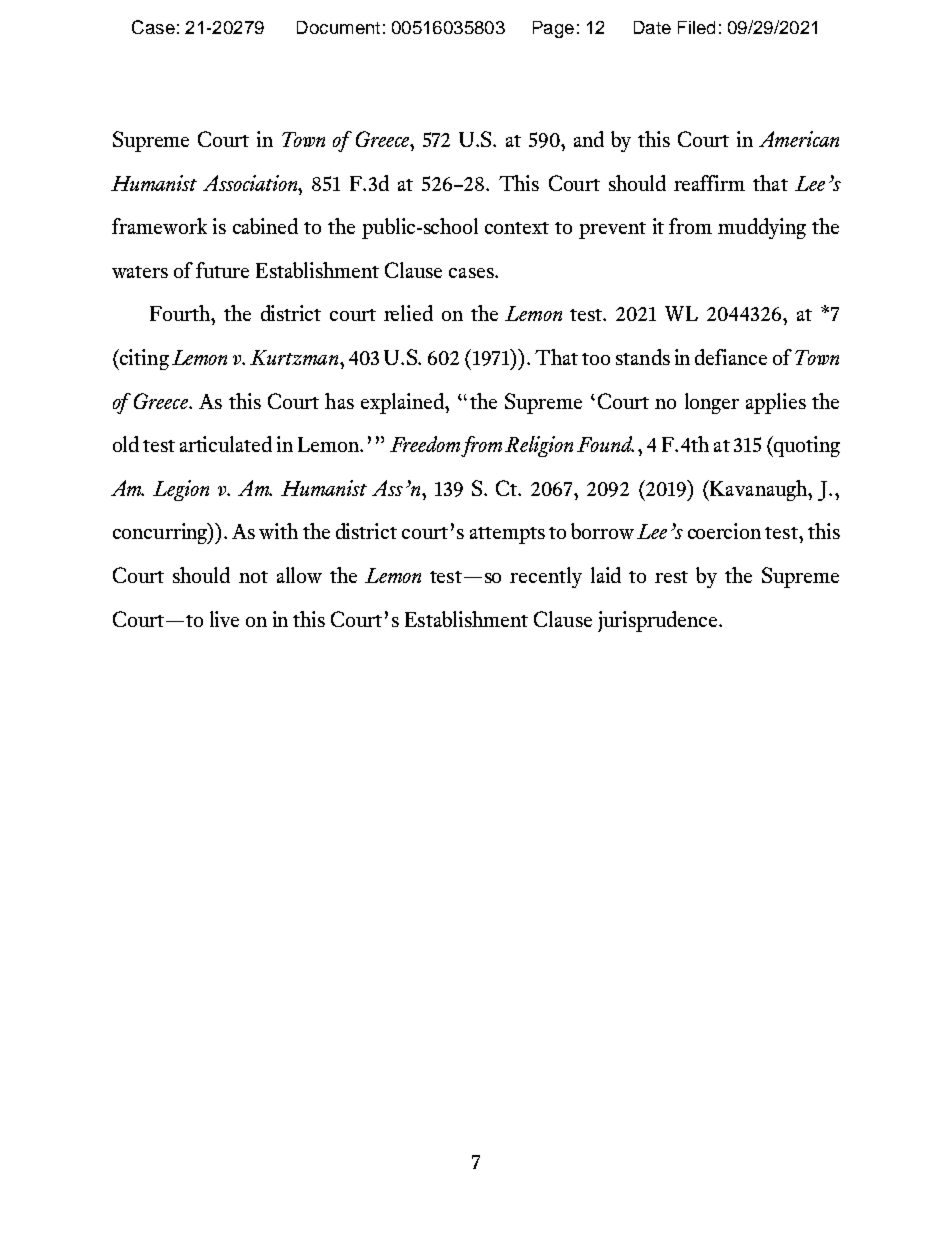 The height and width of the screenshot is (1233, 952). What do you see at coordinates (338, 27) in the screenshot?
I see `Document` at bounding box center [338, 27].
